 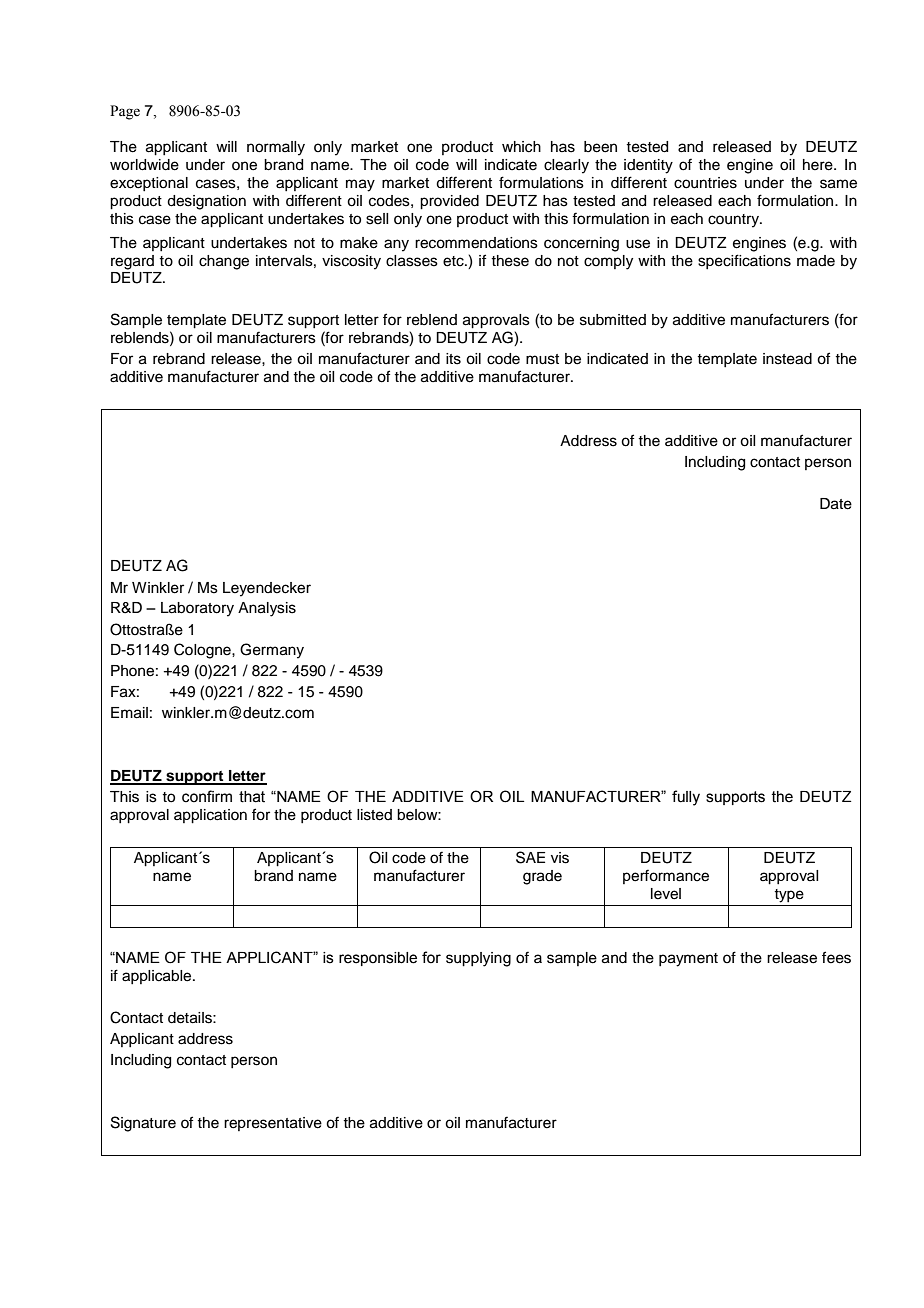 I want to click on payment, so click(x=688, y=960).
